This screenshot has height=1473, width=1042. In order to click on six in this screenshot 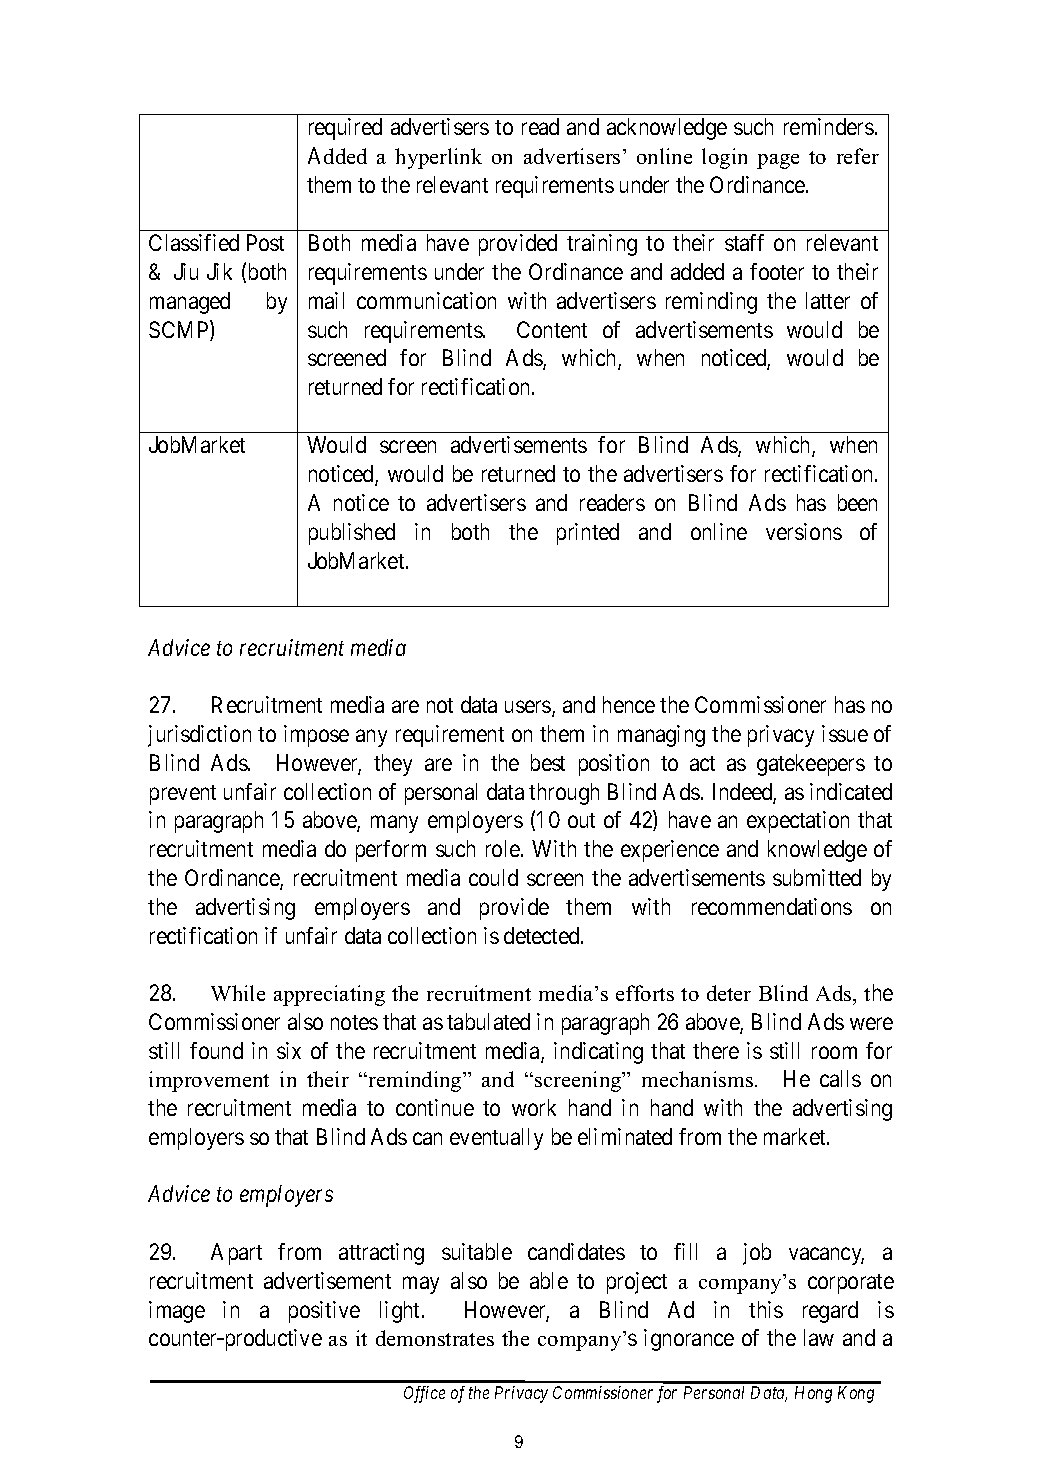, I will do `click(289, 1050)`.
